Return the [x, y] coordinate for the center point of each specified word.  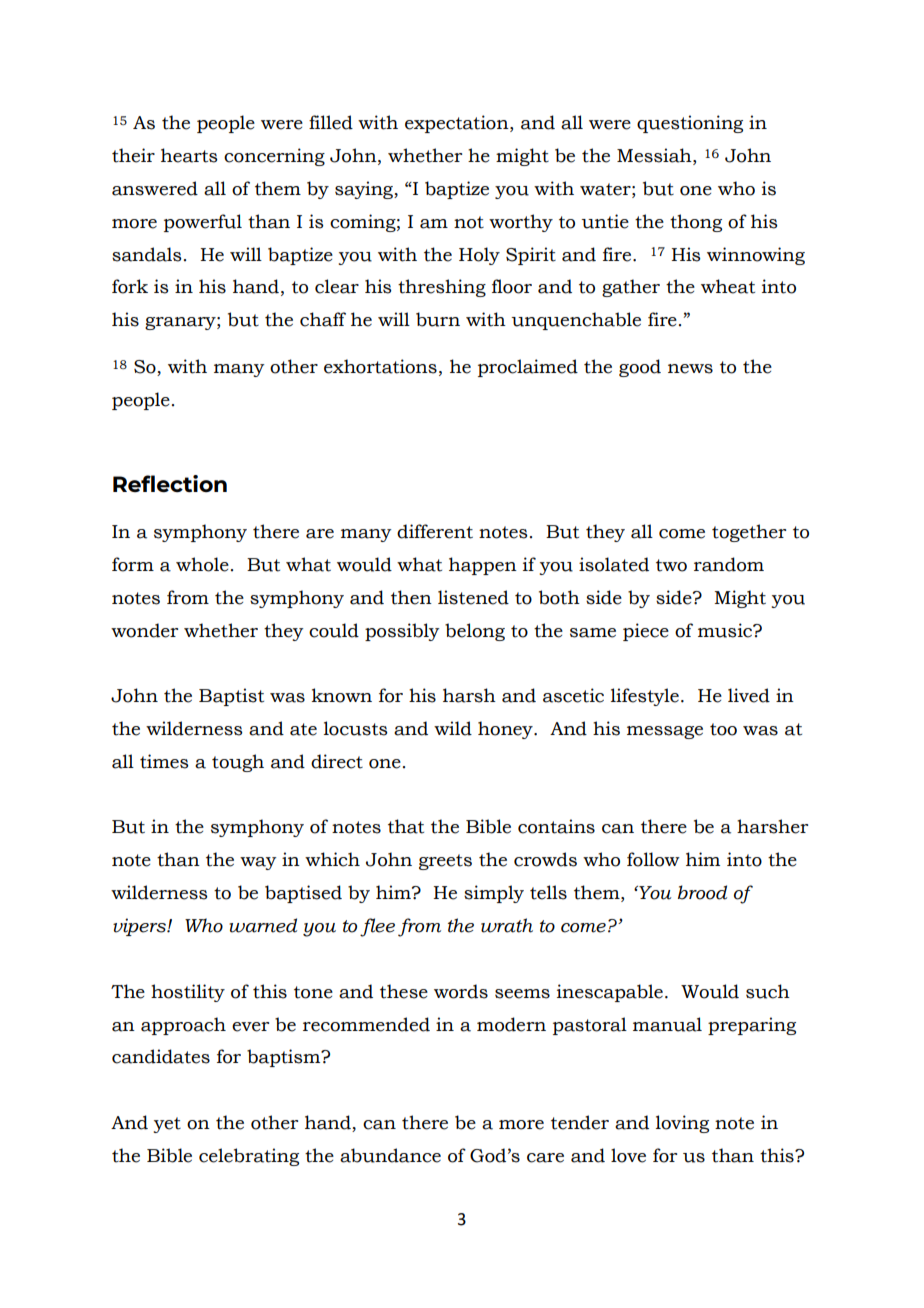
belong [475, 632]
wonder [144, 630]
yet [167, 1125]
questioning [690, 124]
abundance [390, 1155]
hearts [189, 155]
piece [646, 632]
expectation [458, 124]
